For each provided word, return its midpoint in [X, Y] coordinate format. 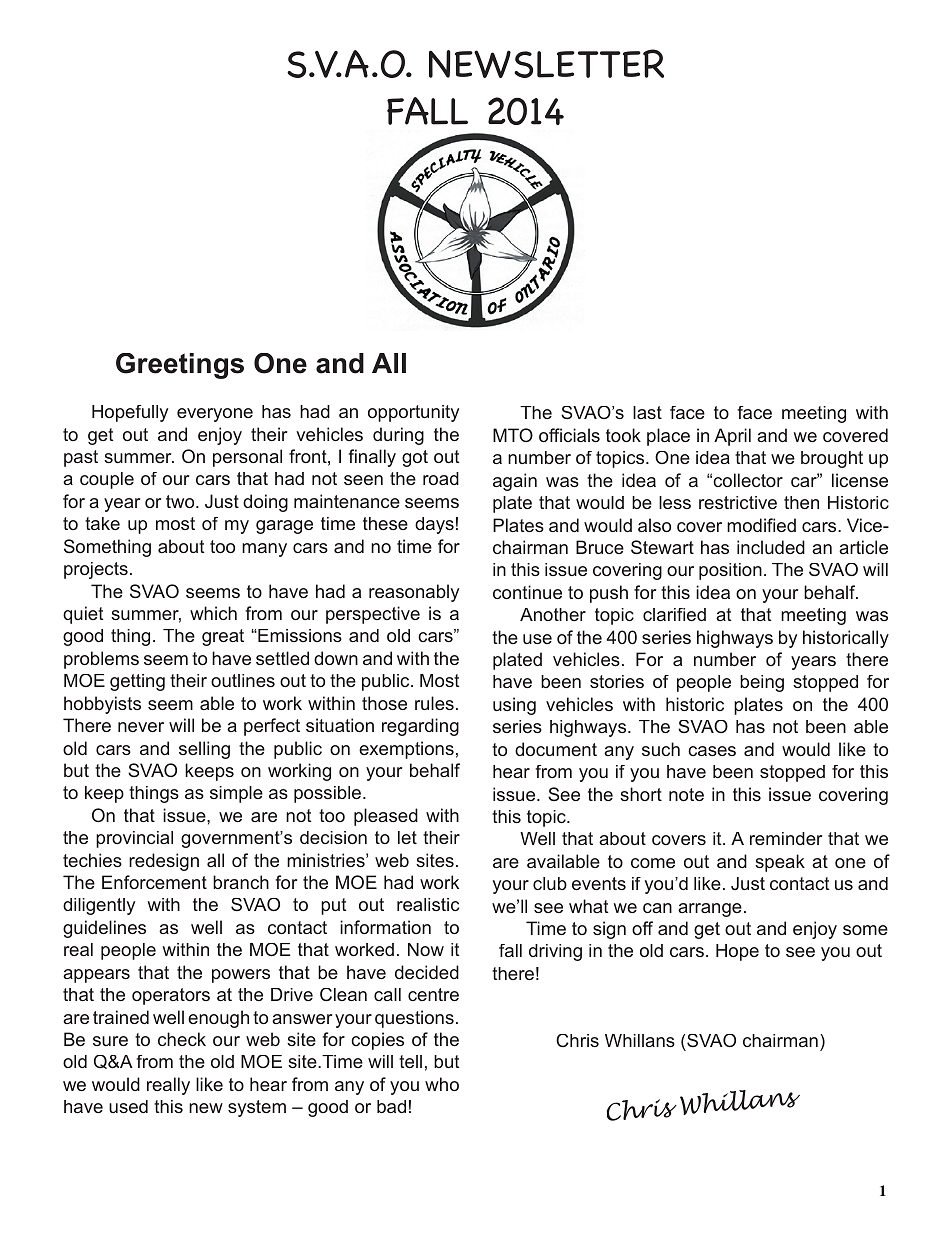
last [647, 412]
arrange [710, 910]
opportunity [413, 413]
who [442, 1084]
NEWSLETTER [546, 63]
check [182, 1039]
